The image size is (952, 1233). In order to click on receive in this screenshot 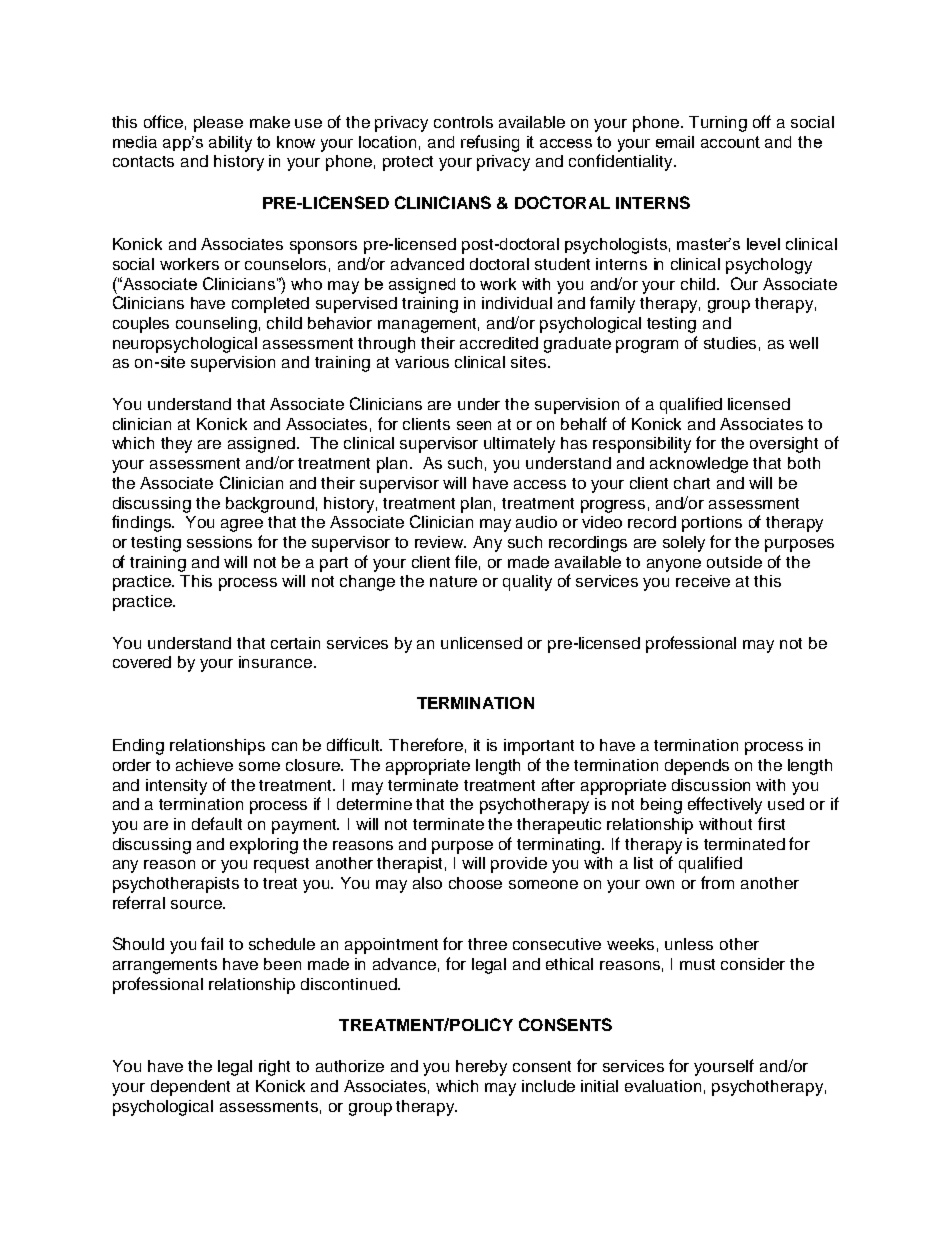, I will do `click(703, 581)`.
